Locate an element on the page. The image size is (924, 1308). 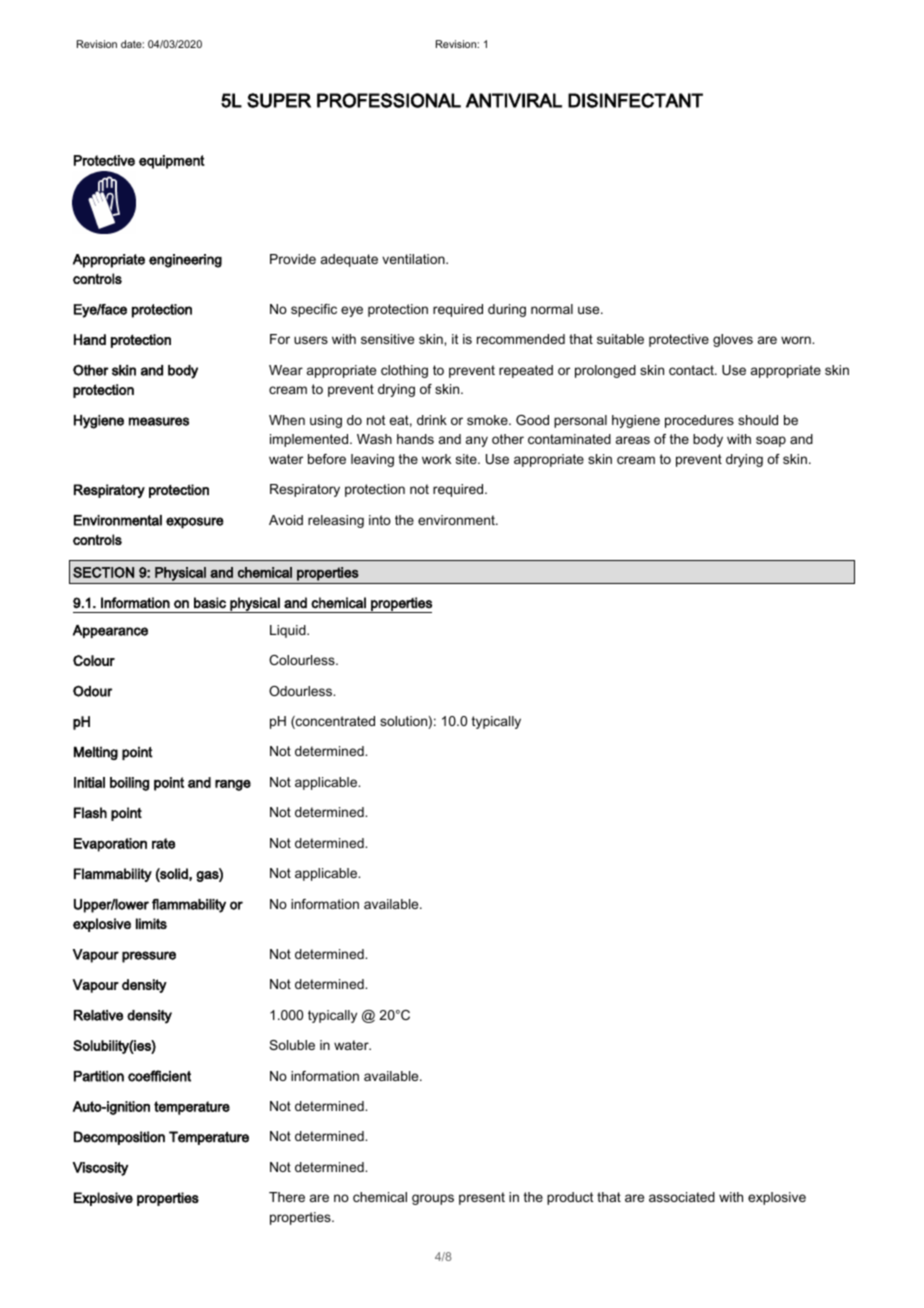
areas is located at coordinates (633, 440).
